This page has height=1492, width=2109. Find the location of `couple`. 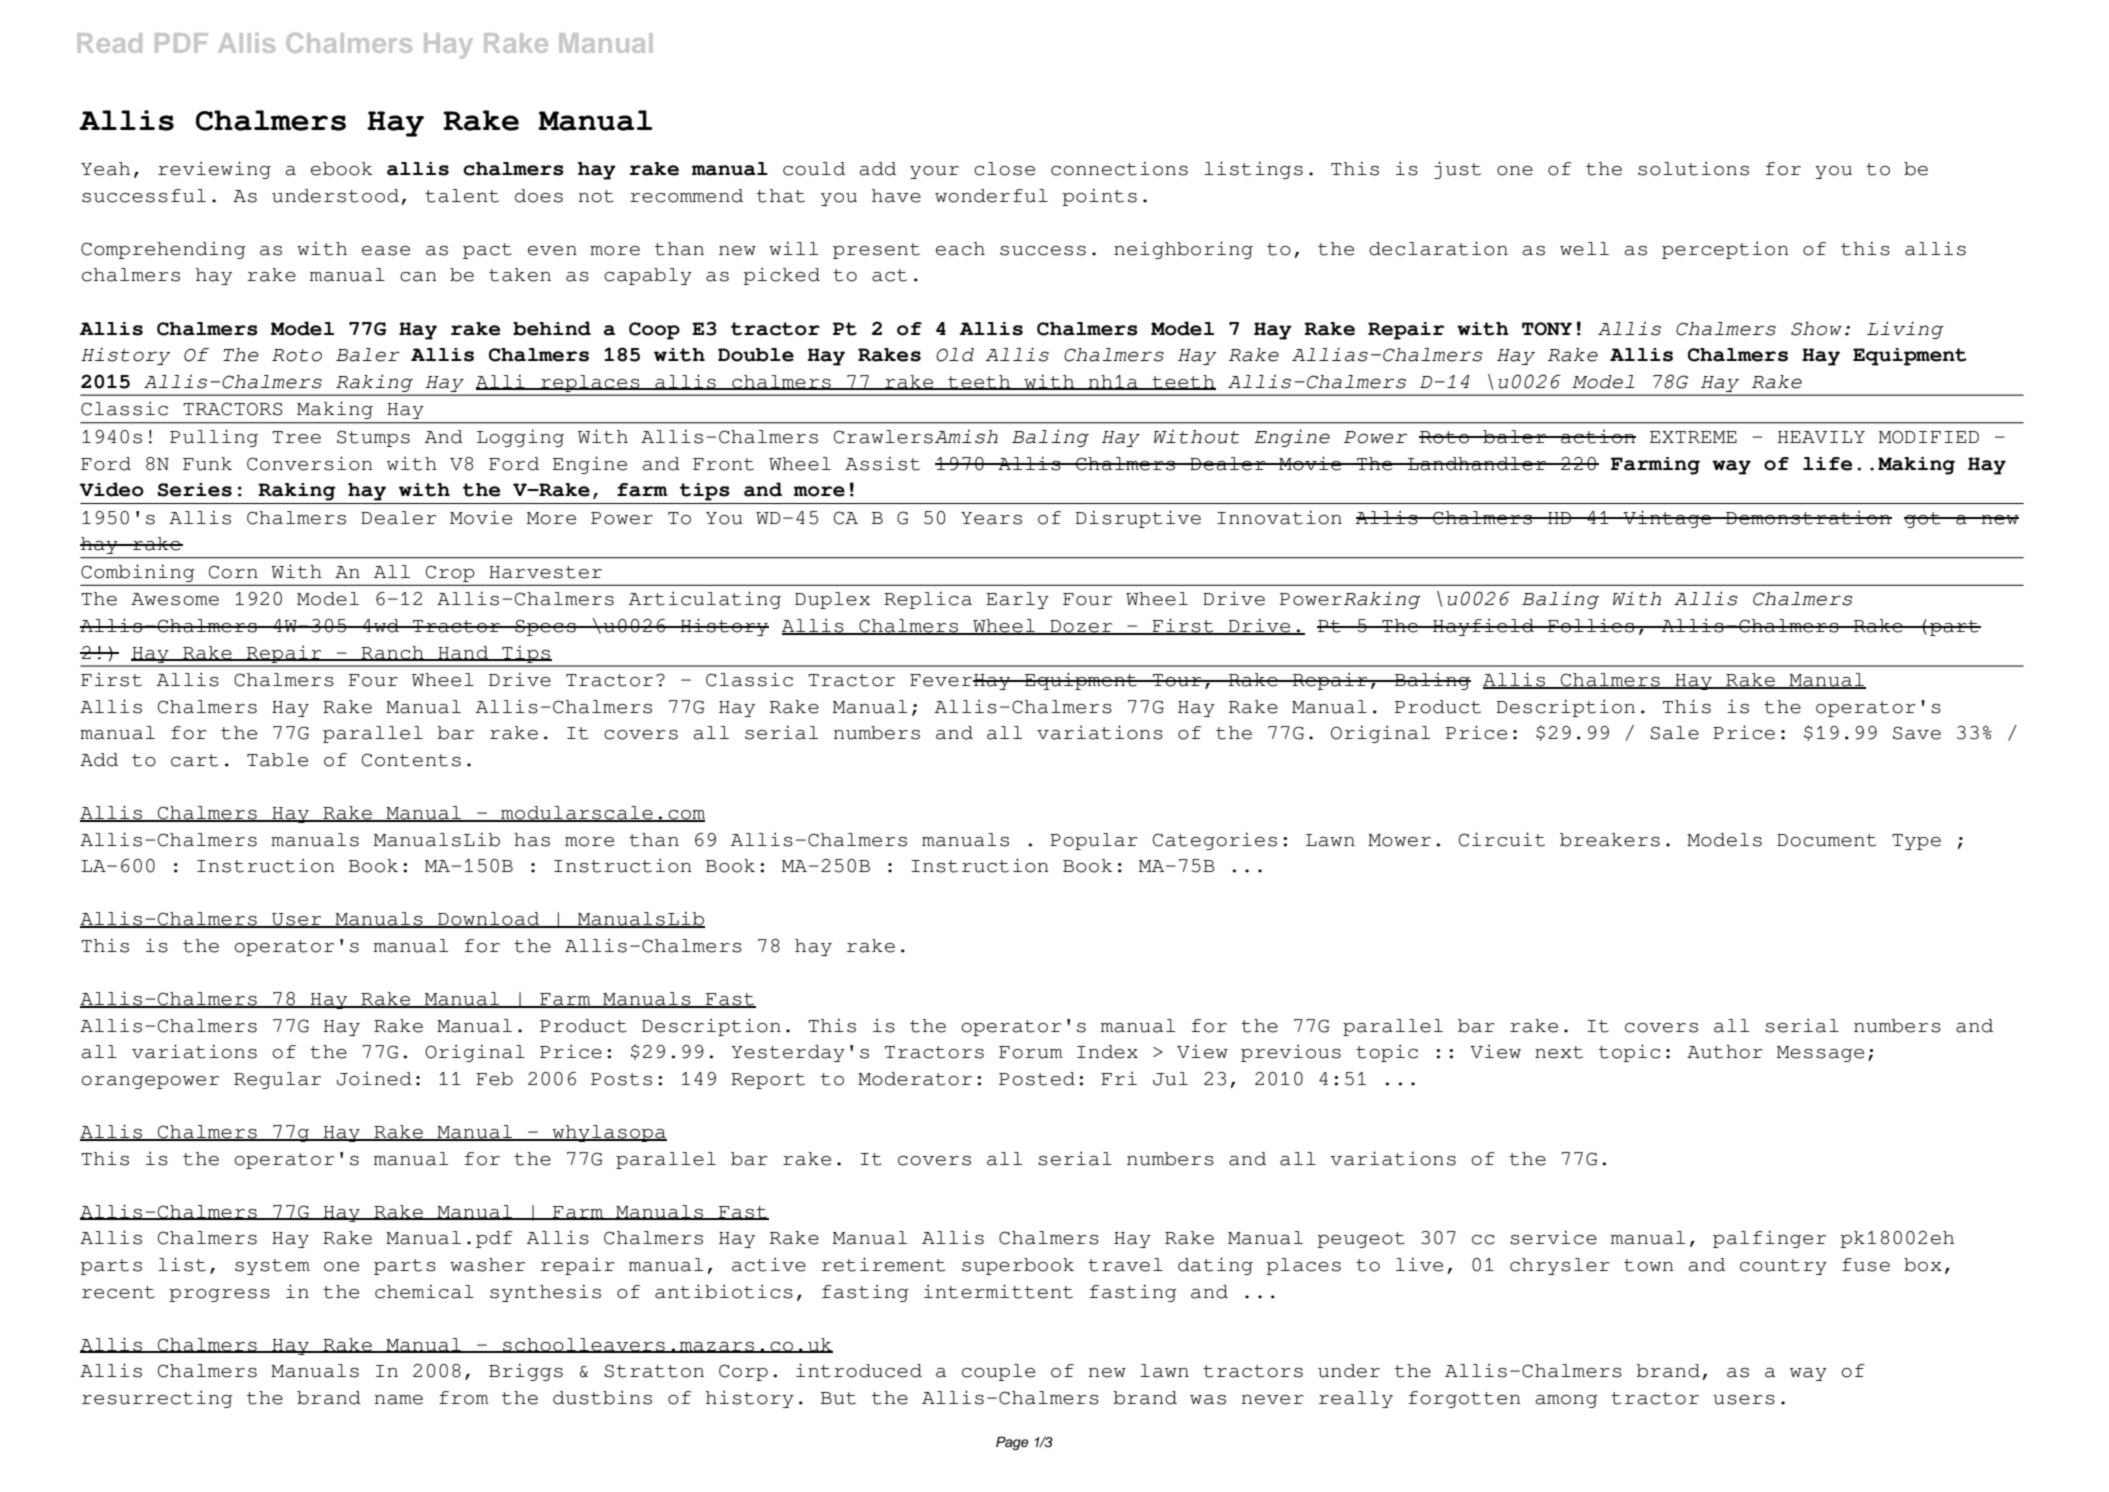

couple is located at coordinates (998, 1372).
